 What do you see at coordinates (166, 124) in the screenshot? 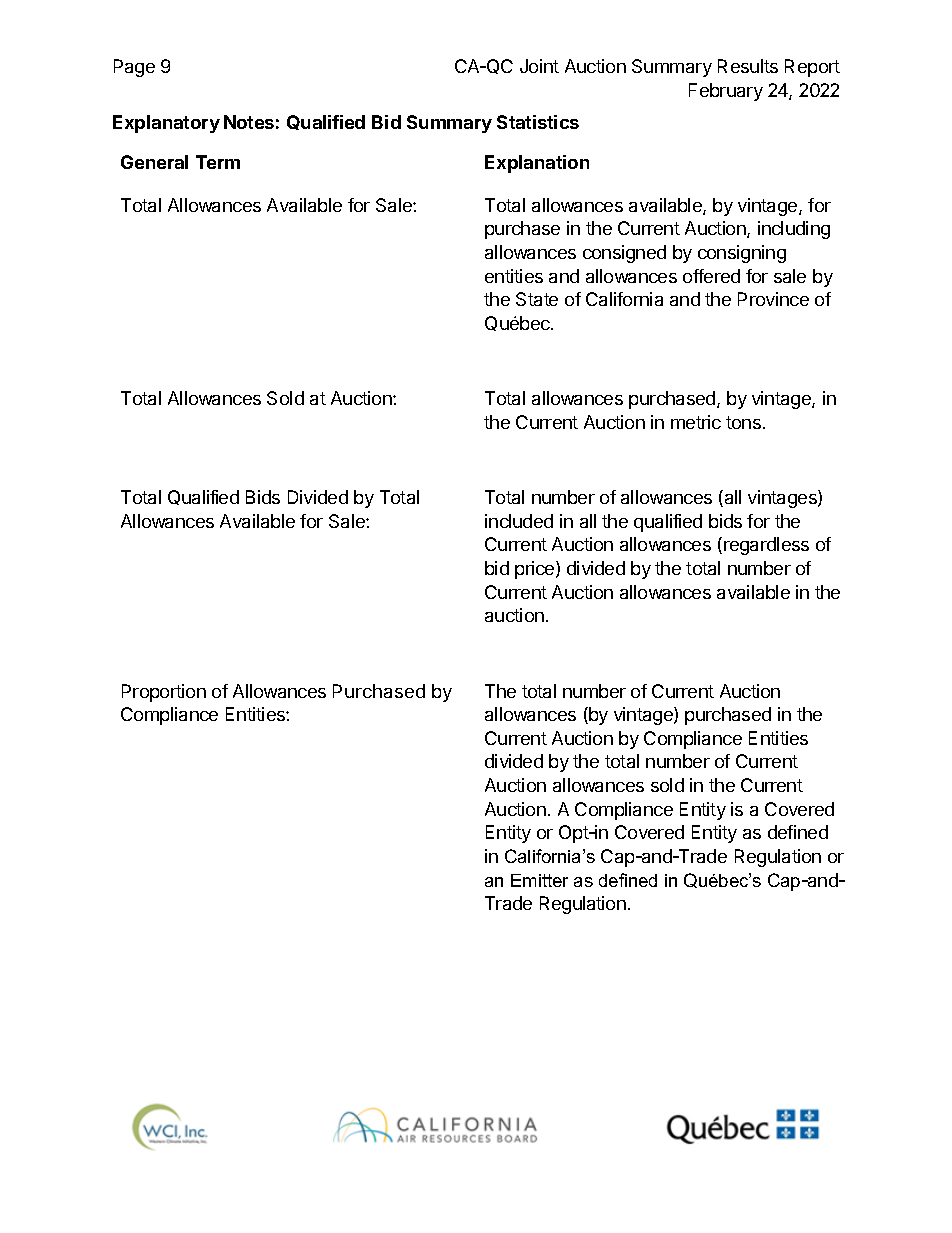
I see `Explanatory` at bounding box center [166, 124].
